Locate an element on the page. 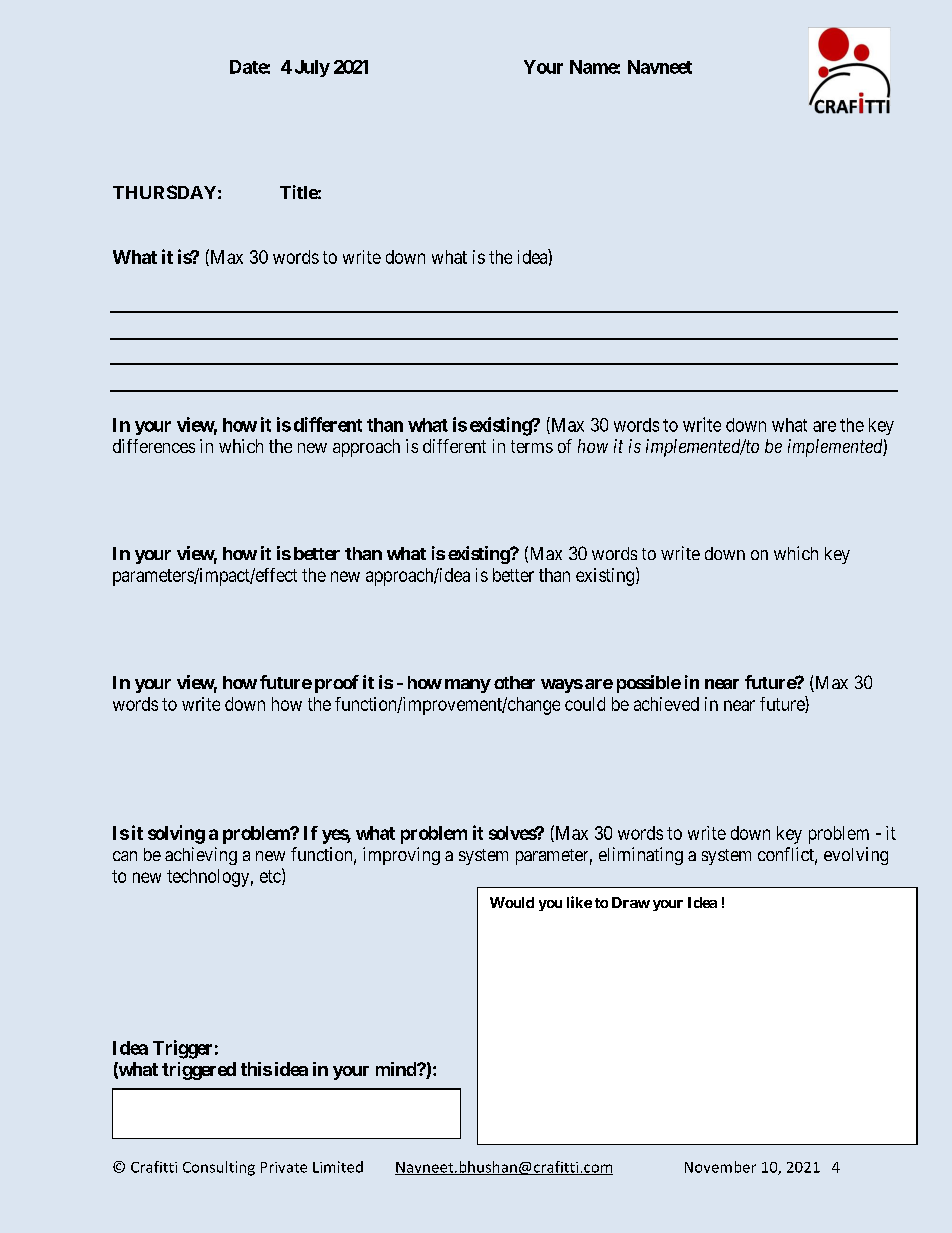 The height and width of the document is (1233, 952). terms is located at coordinates (532, 446).
